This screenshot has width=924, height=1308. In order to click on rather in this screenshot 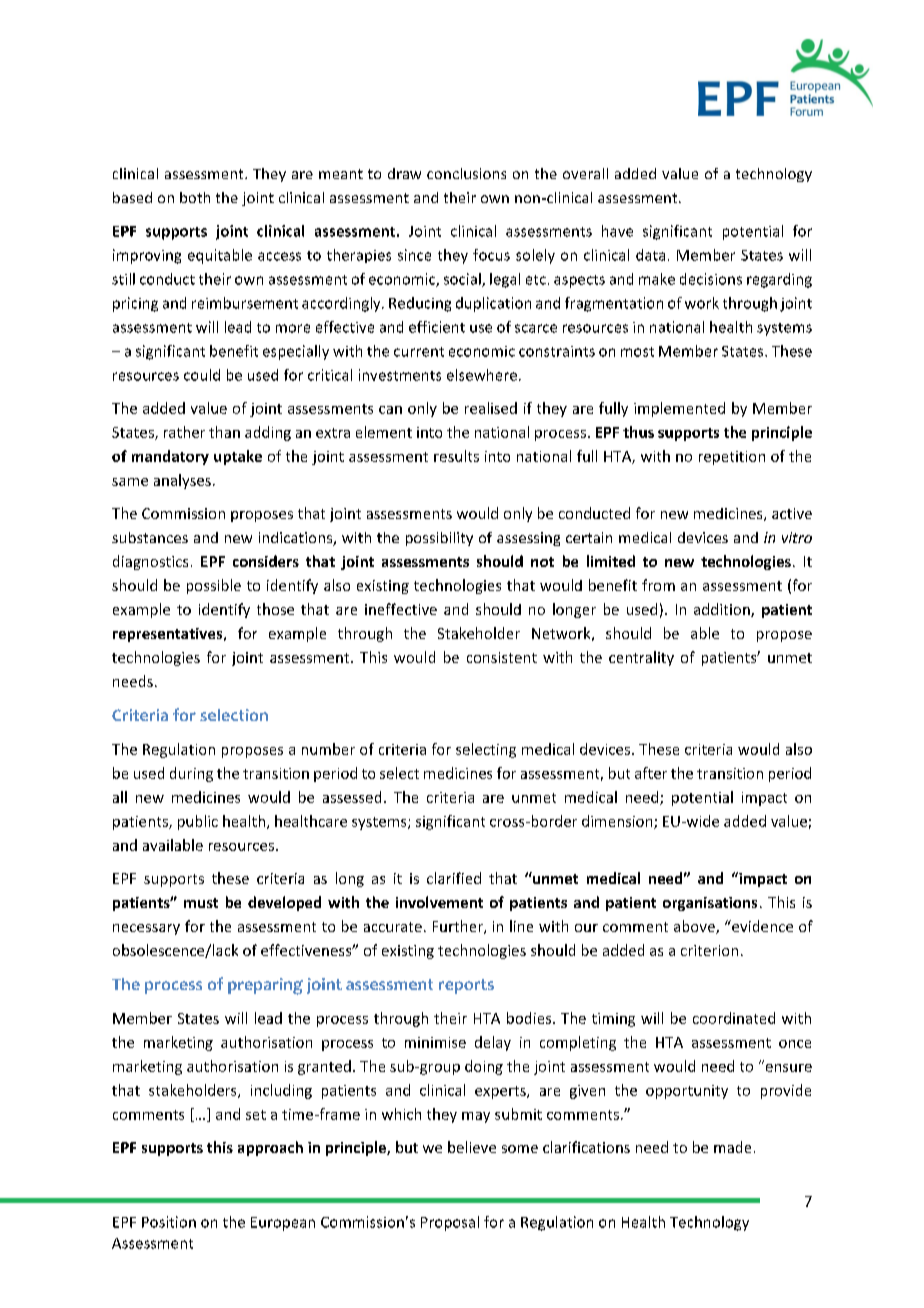, I will do `click(184, 432)`.
